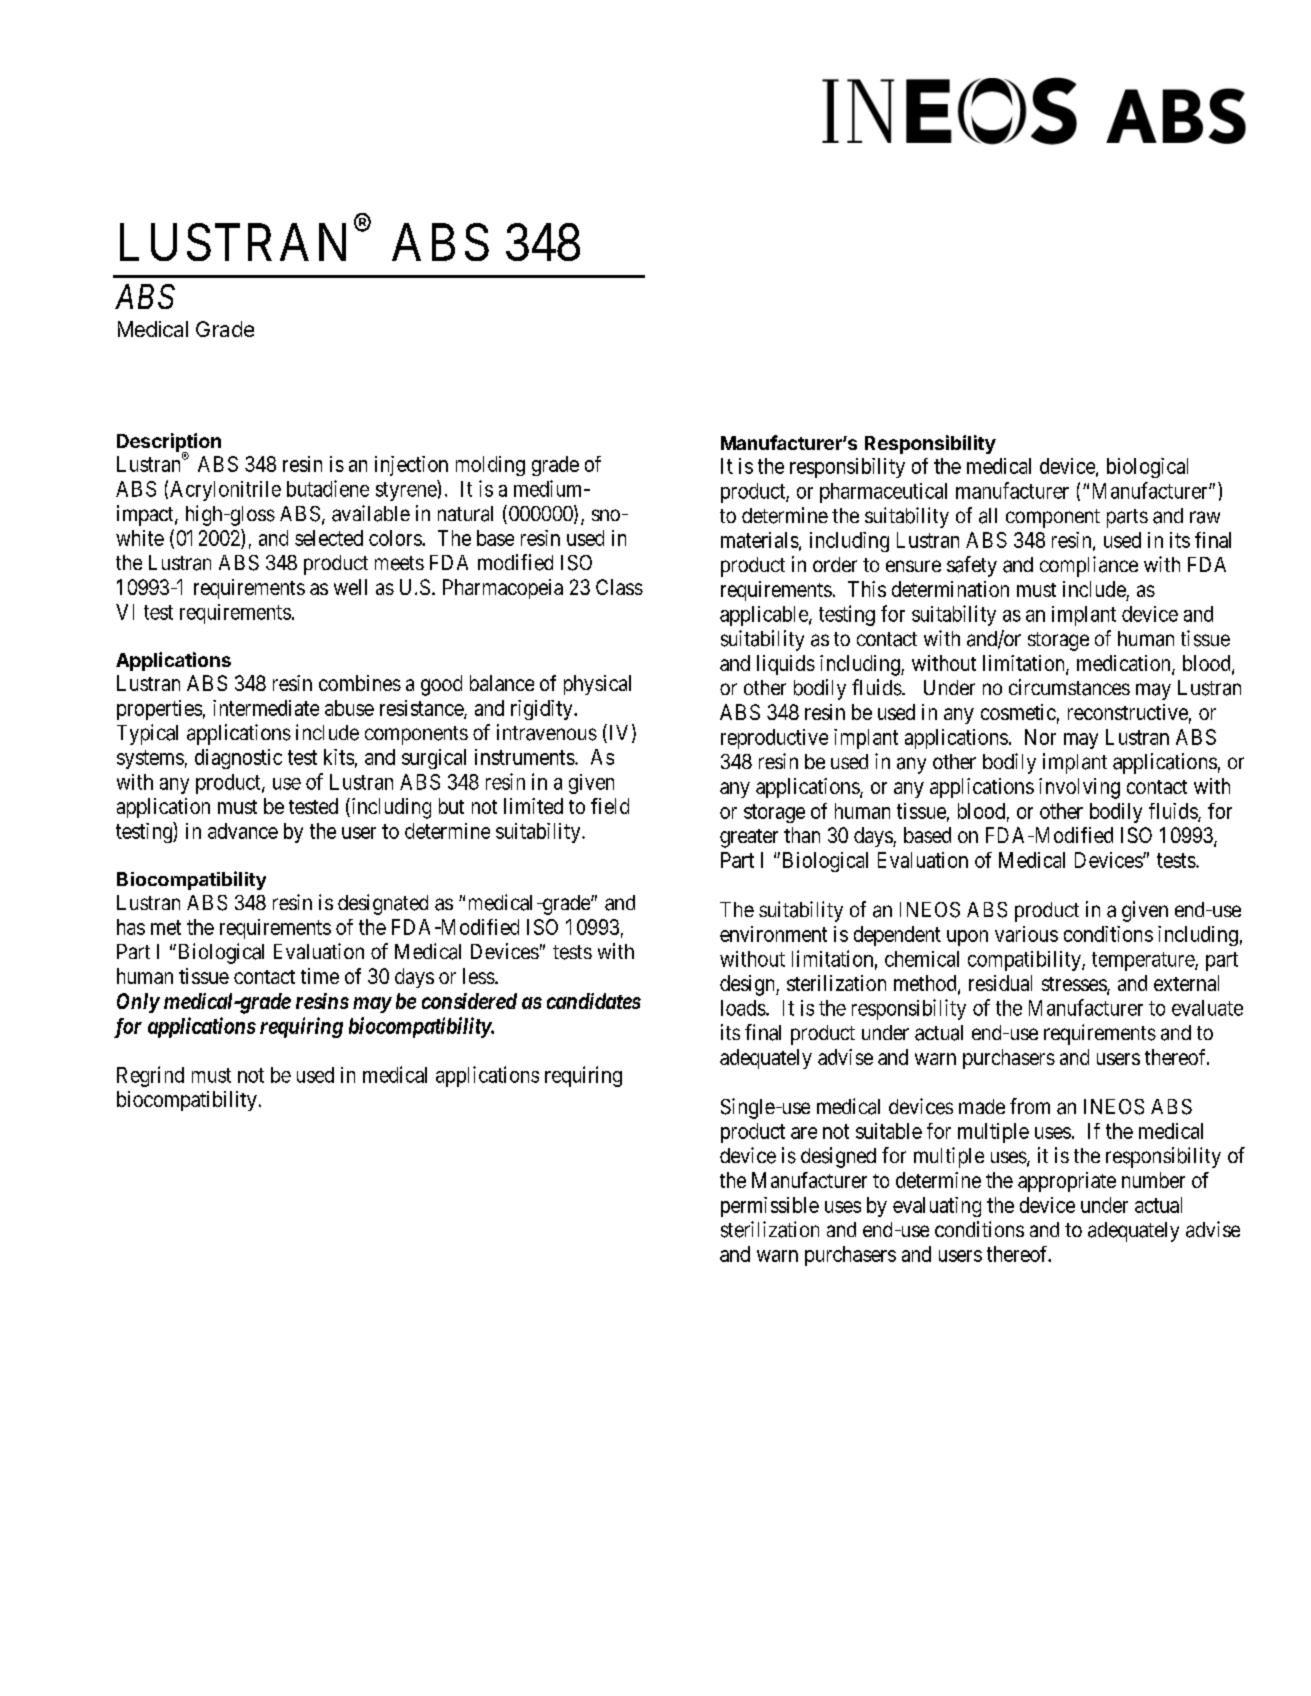 The height and width of the screenshot is (1696, 1311). What do you see at coordinates (1067, 1182) in the screenshot?
I see `appropriate` at bounding box center [1067, 1182].
